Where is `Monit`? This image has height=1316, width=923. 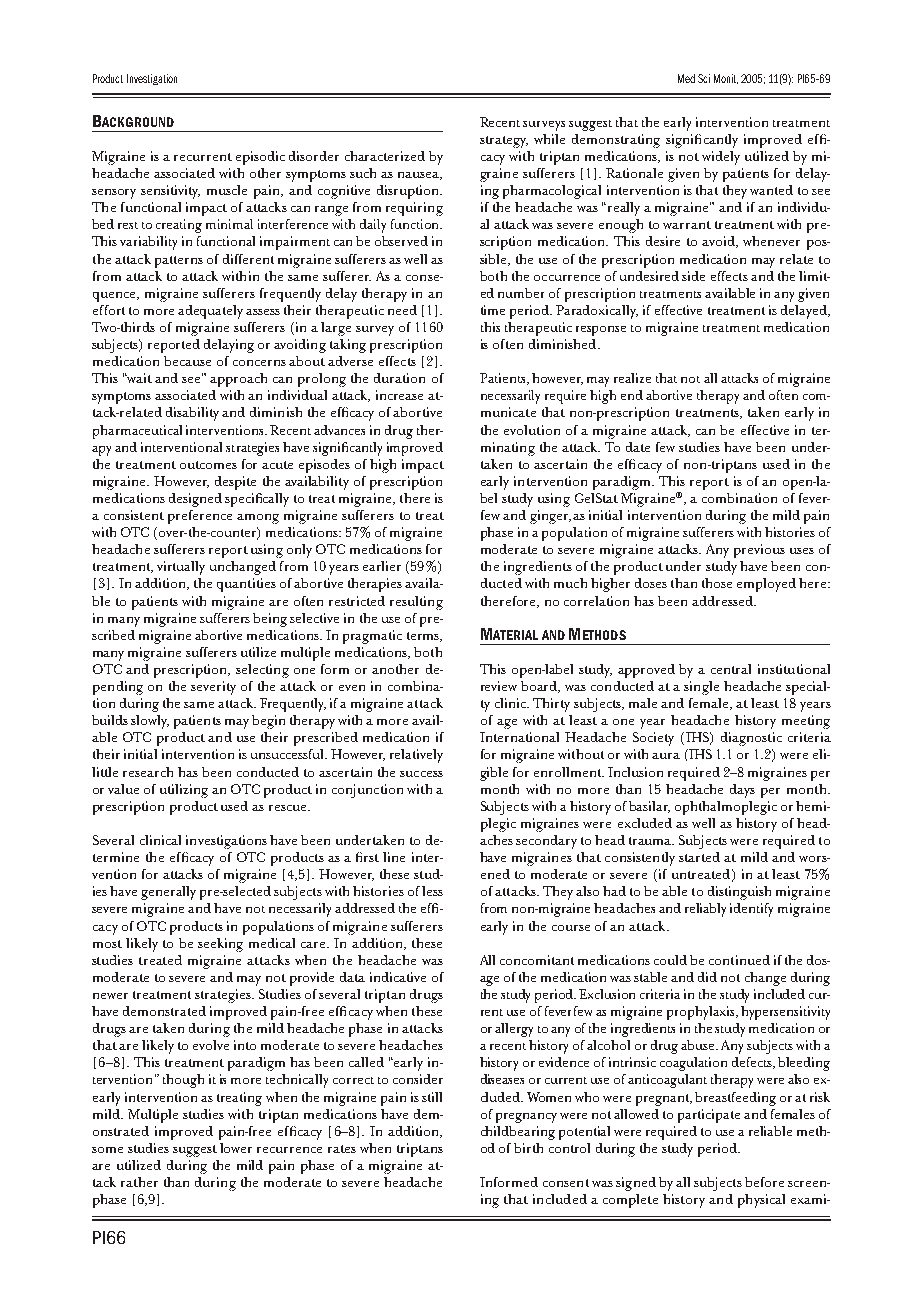
Monit is located at coordinates (726, 79).
